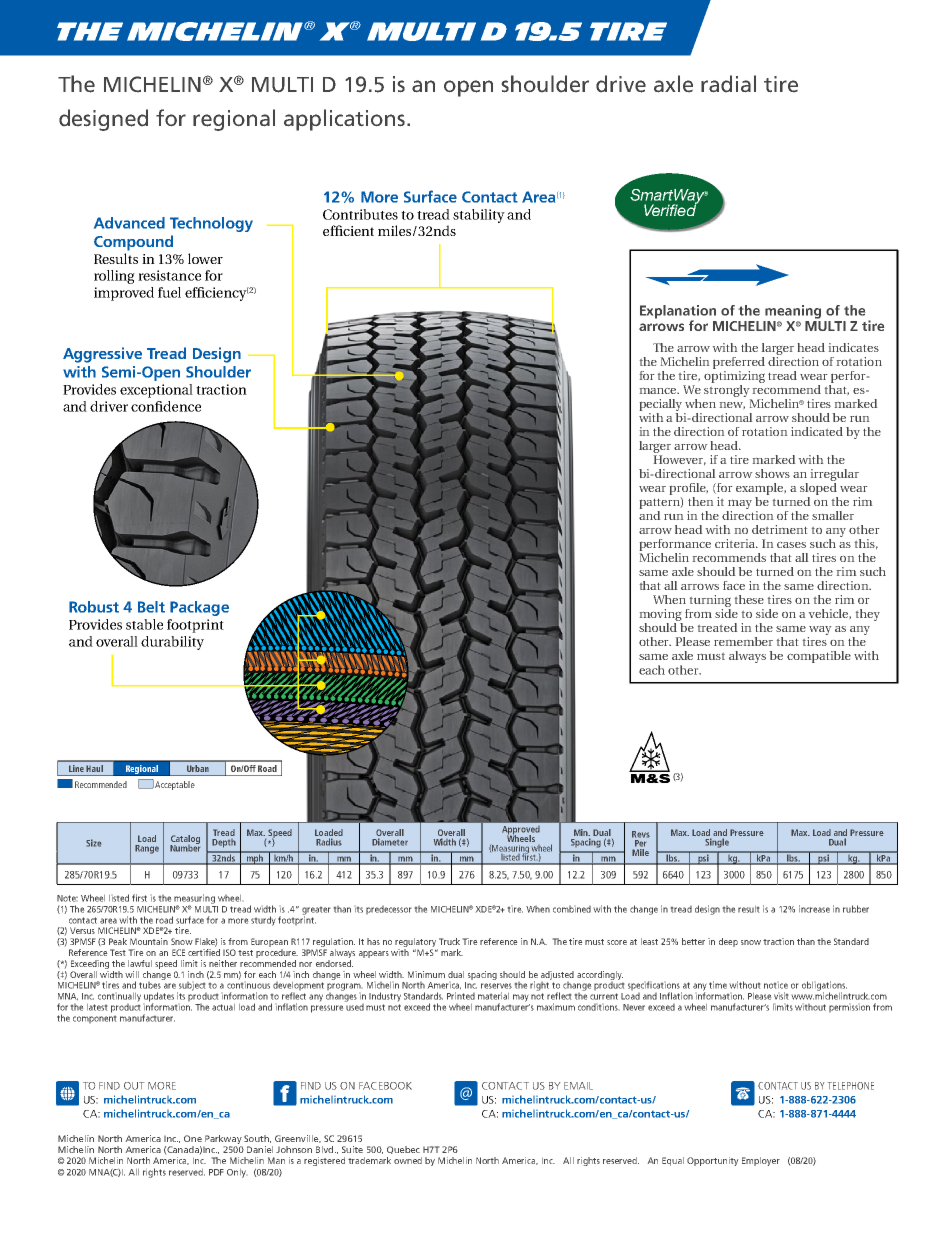 The image size is (952, 1233). Describe the element at coordinates (129, 223) in the document. I see `Advanced` at that location.
